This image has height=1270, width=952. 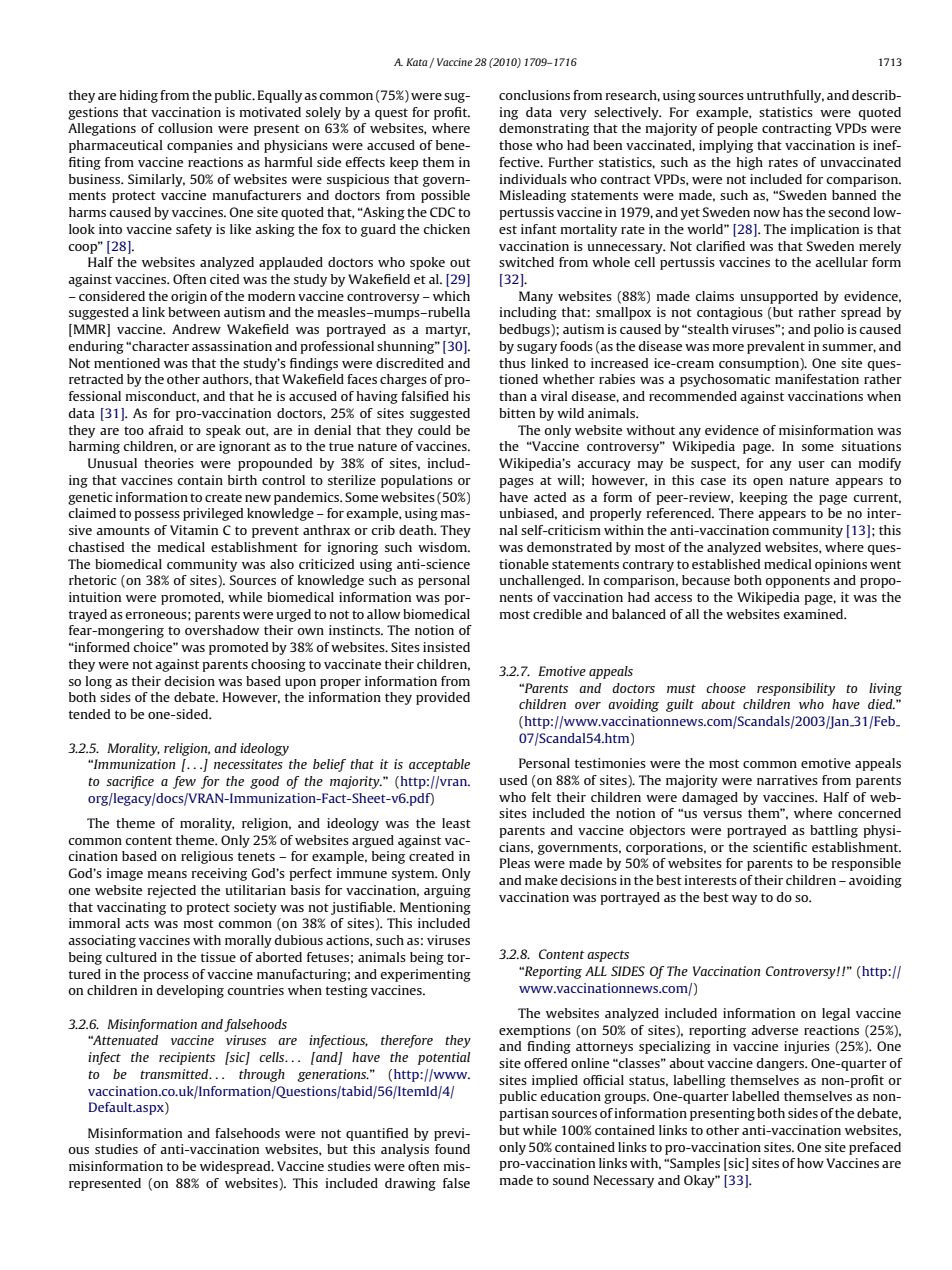 What do you see at coordinates (446, 647) in the image?
I see `insisted` at bounding box center [446, 647].
